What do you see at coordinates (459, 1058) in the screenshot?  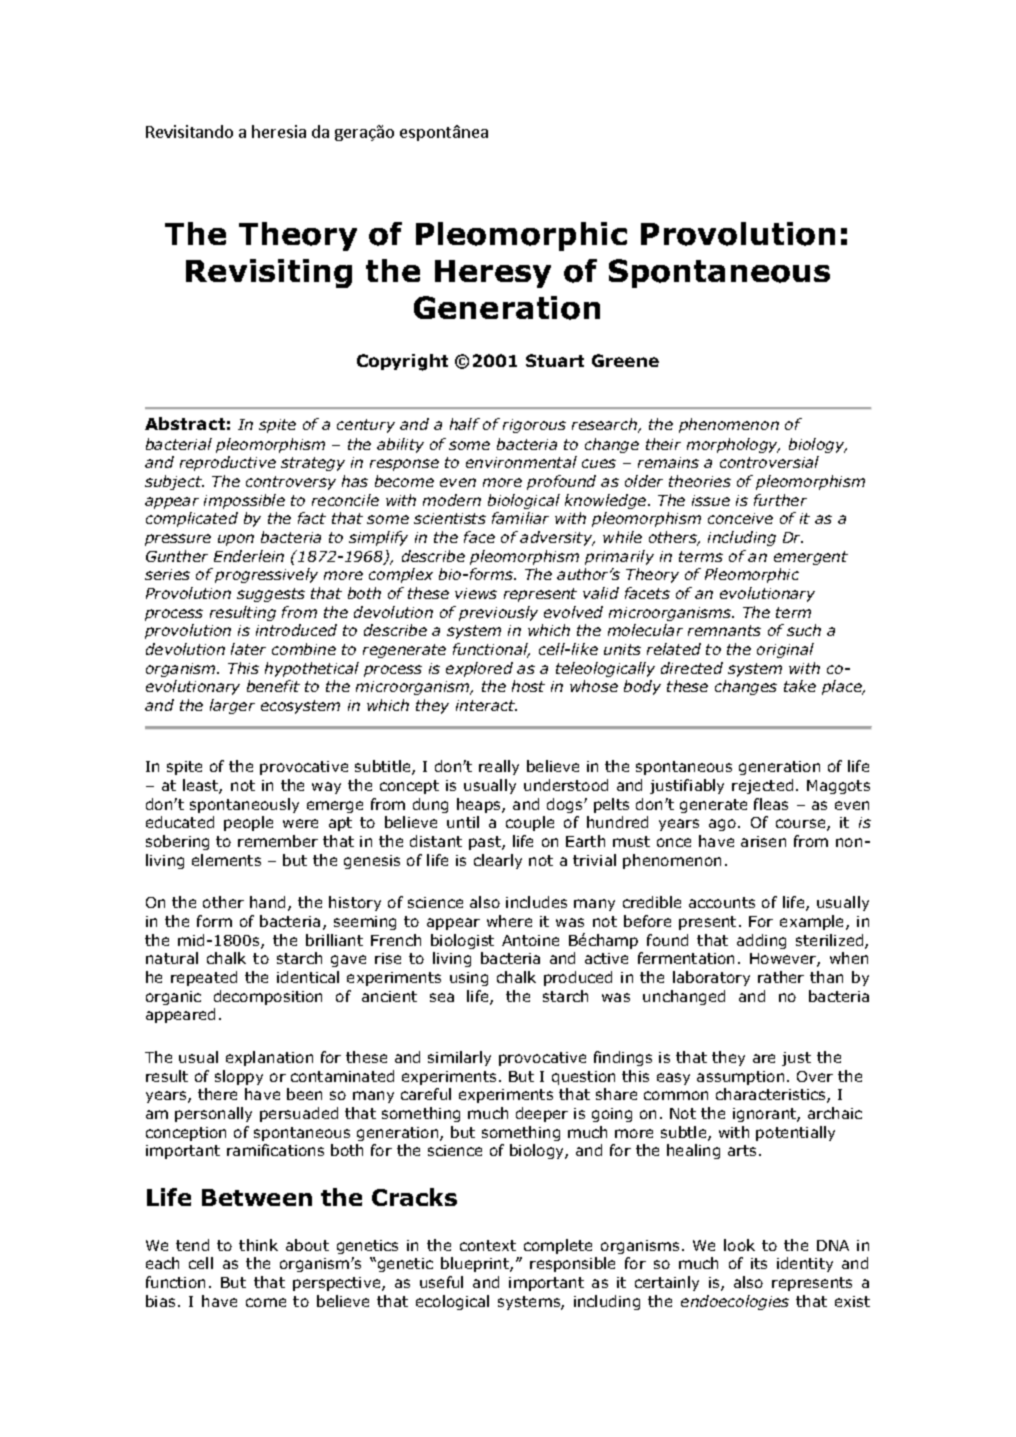 I see `similarly` at bounding box center [459, 1058].
